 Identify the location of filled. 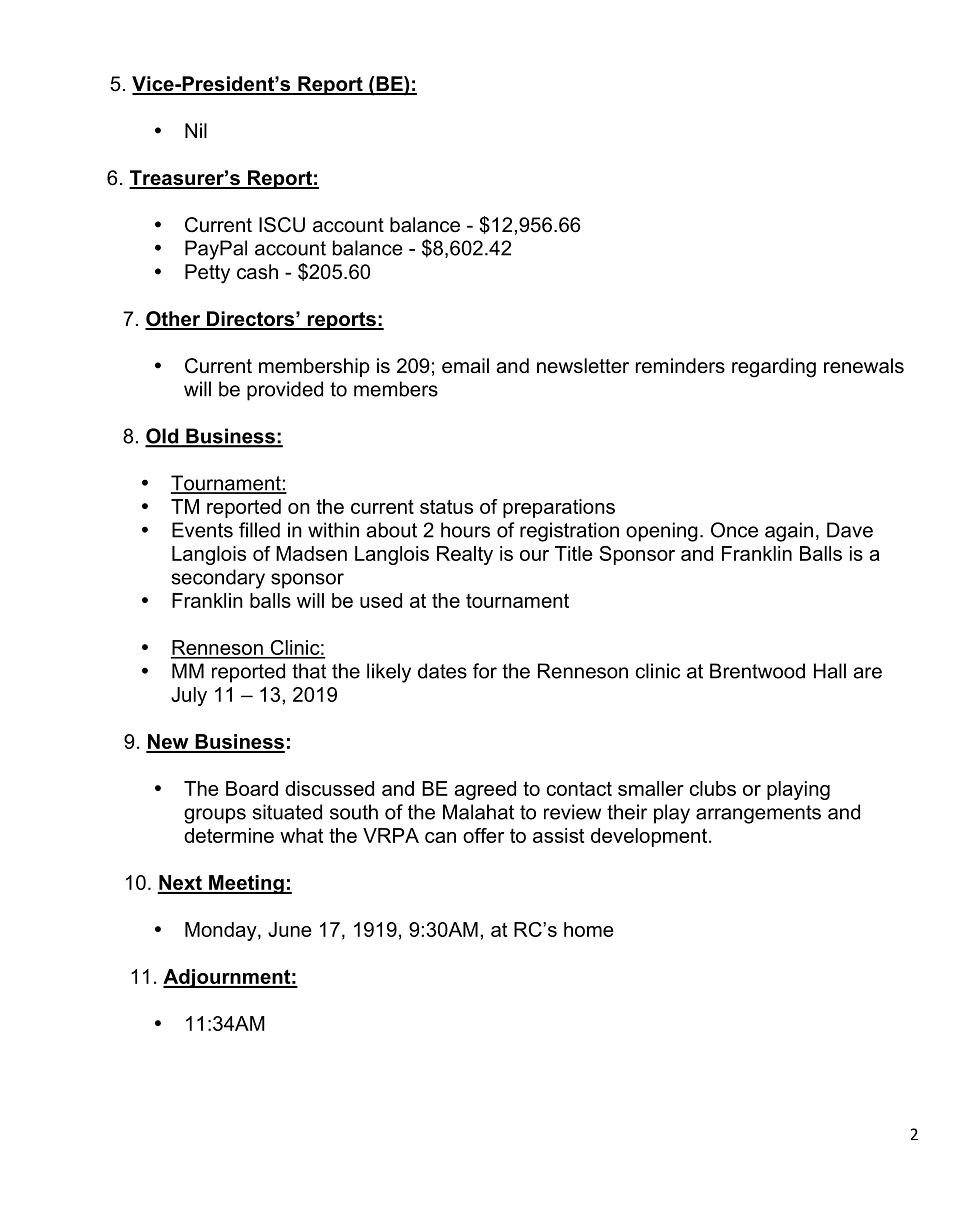
(259, 530).
